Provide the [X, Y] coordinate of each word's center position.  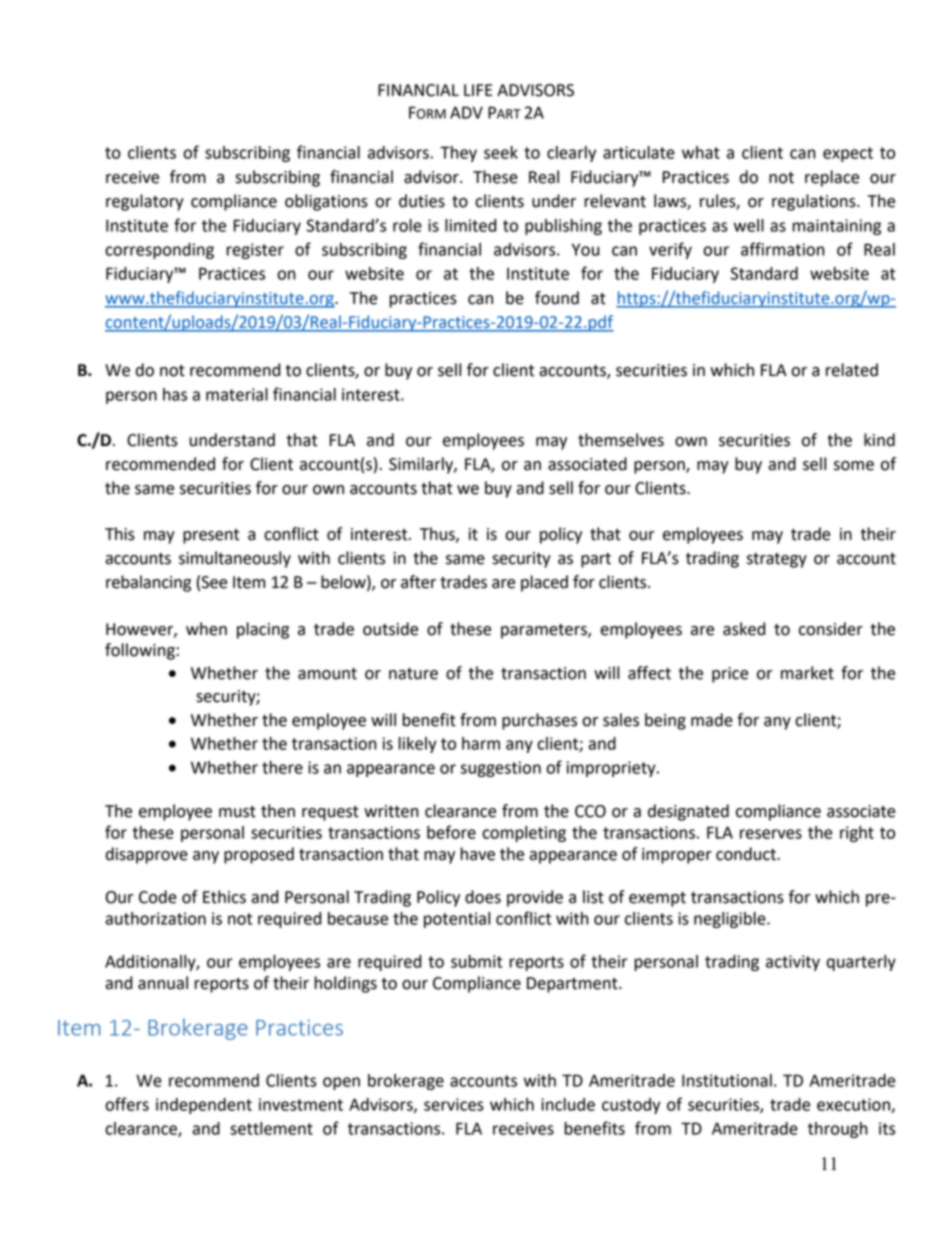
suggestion [501, 769]
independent [204, 1106]
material [237, 394]
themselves [621, 440]
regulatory [145, 202]
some [854, 466]
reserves [771, 834]
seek [501, 152]
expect [848, 154]
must [237, 812]
